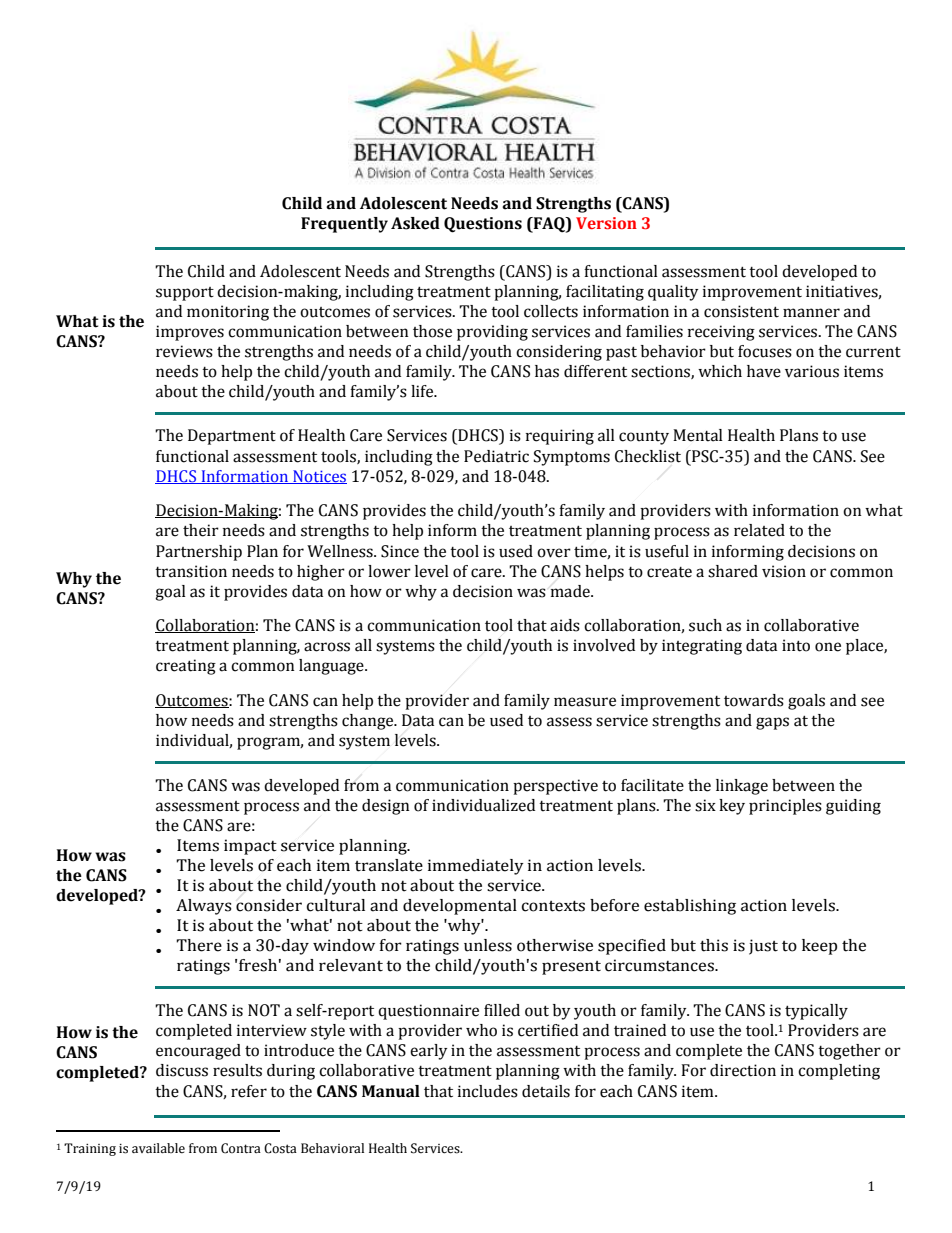  Describe the element at coordinates (483, 225) in the image. I see `Questions` at that location.
